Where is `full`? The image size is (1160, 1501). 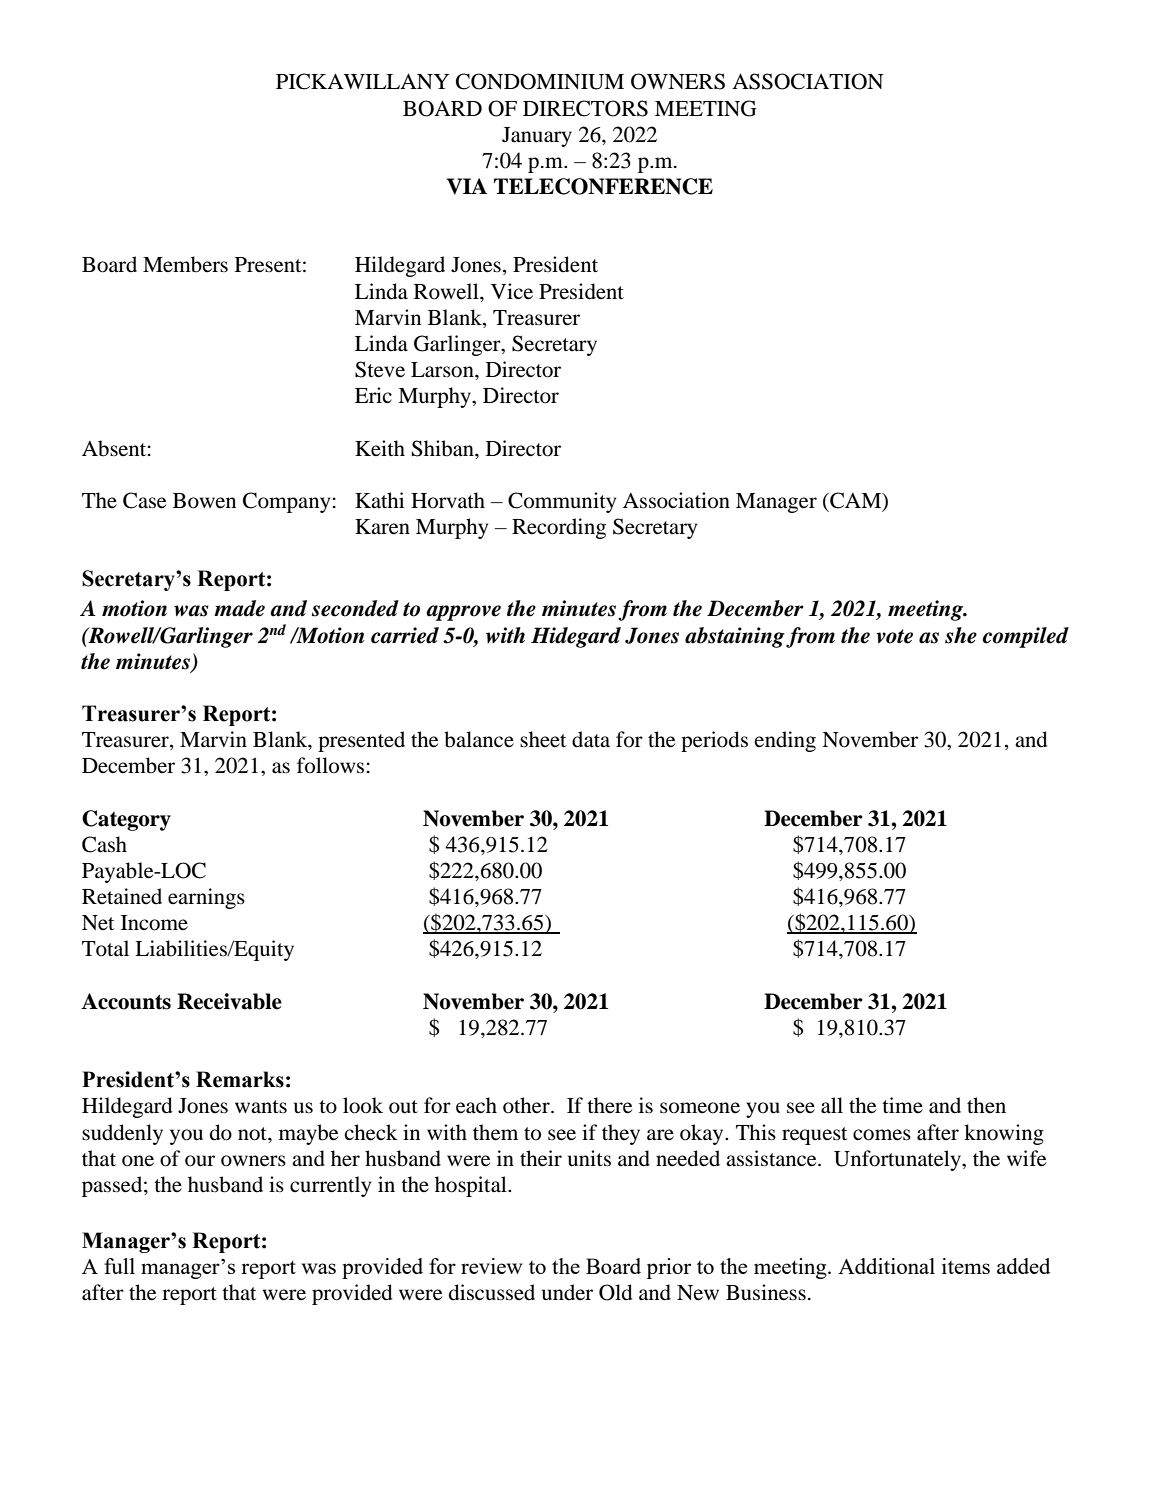
full is located at coordinates (119, 1266).
